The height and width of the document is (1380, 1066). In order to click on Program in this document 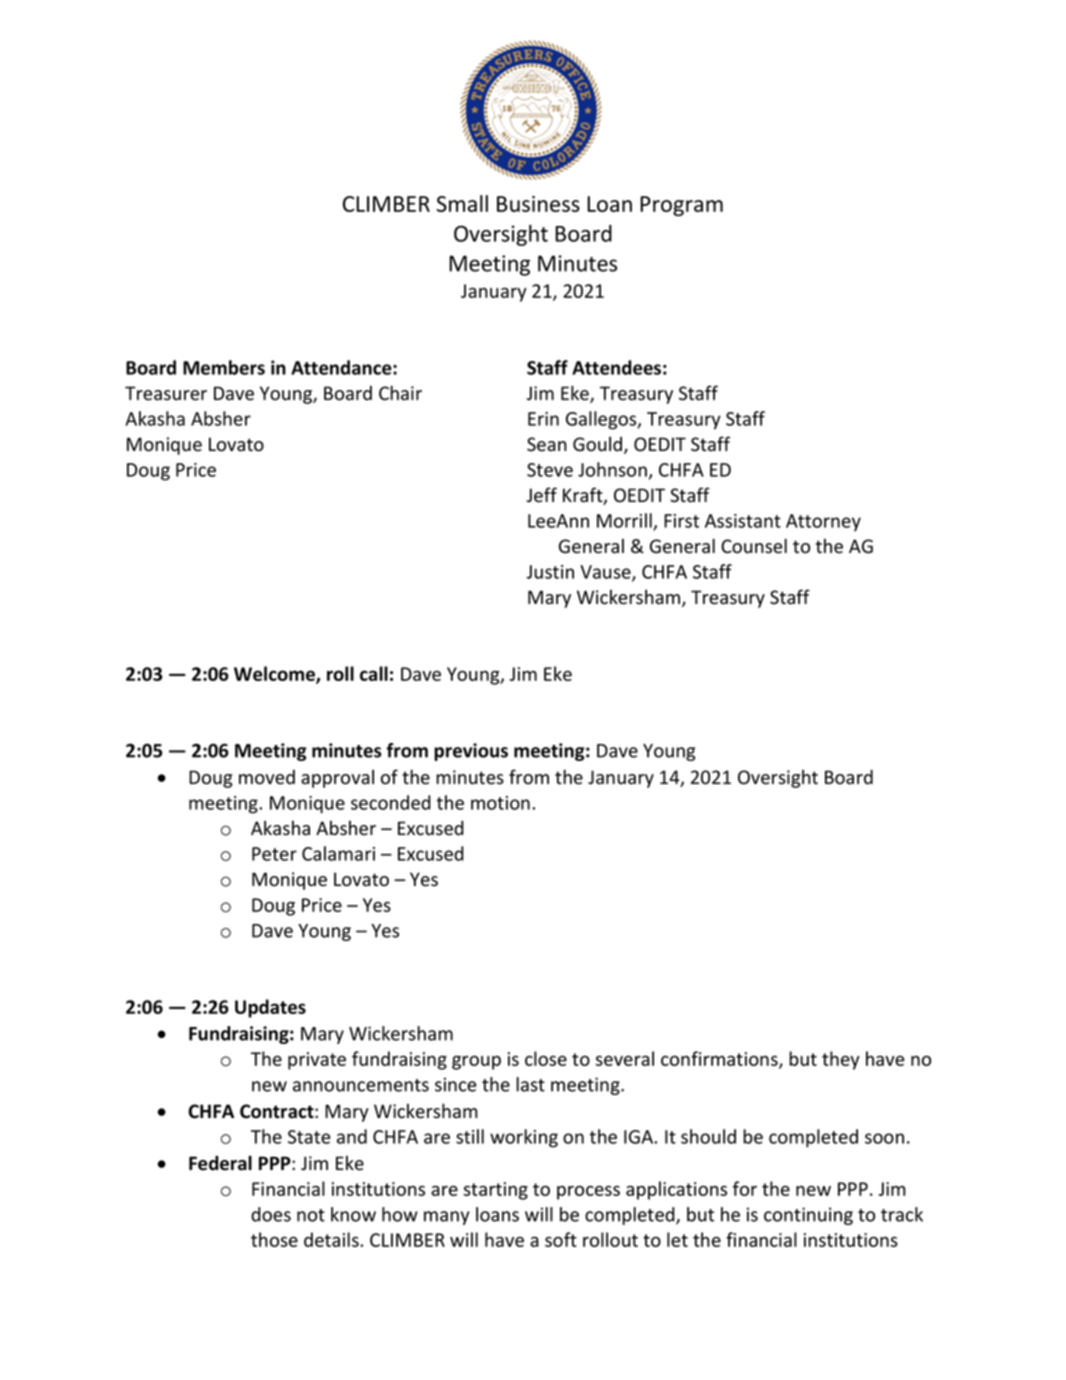, I will do `click(681, 206)`.
